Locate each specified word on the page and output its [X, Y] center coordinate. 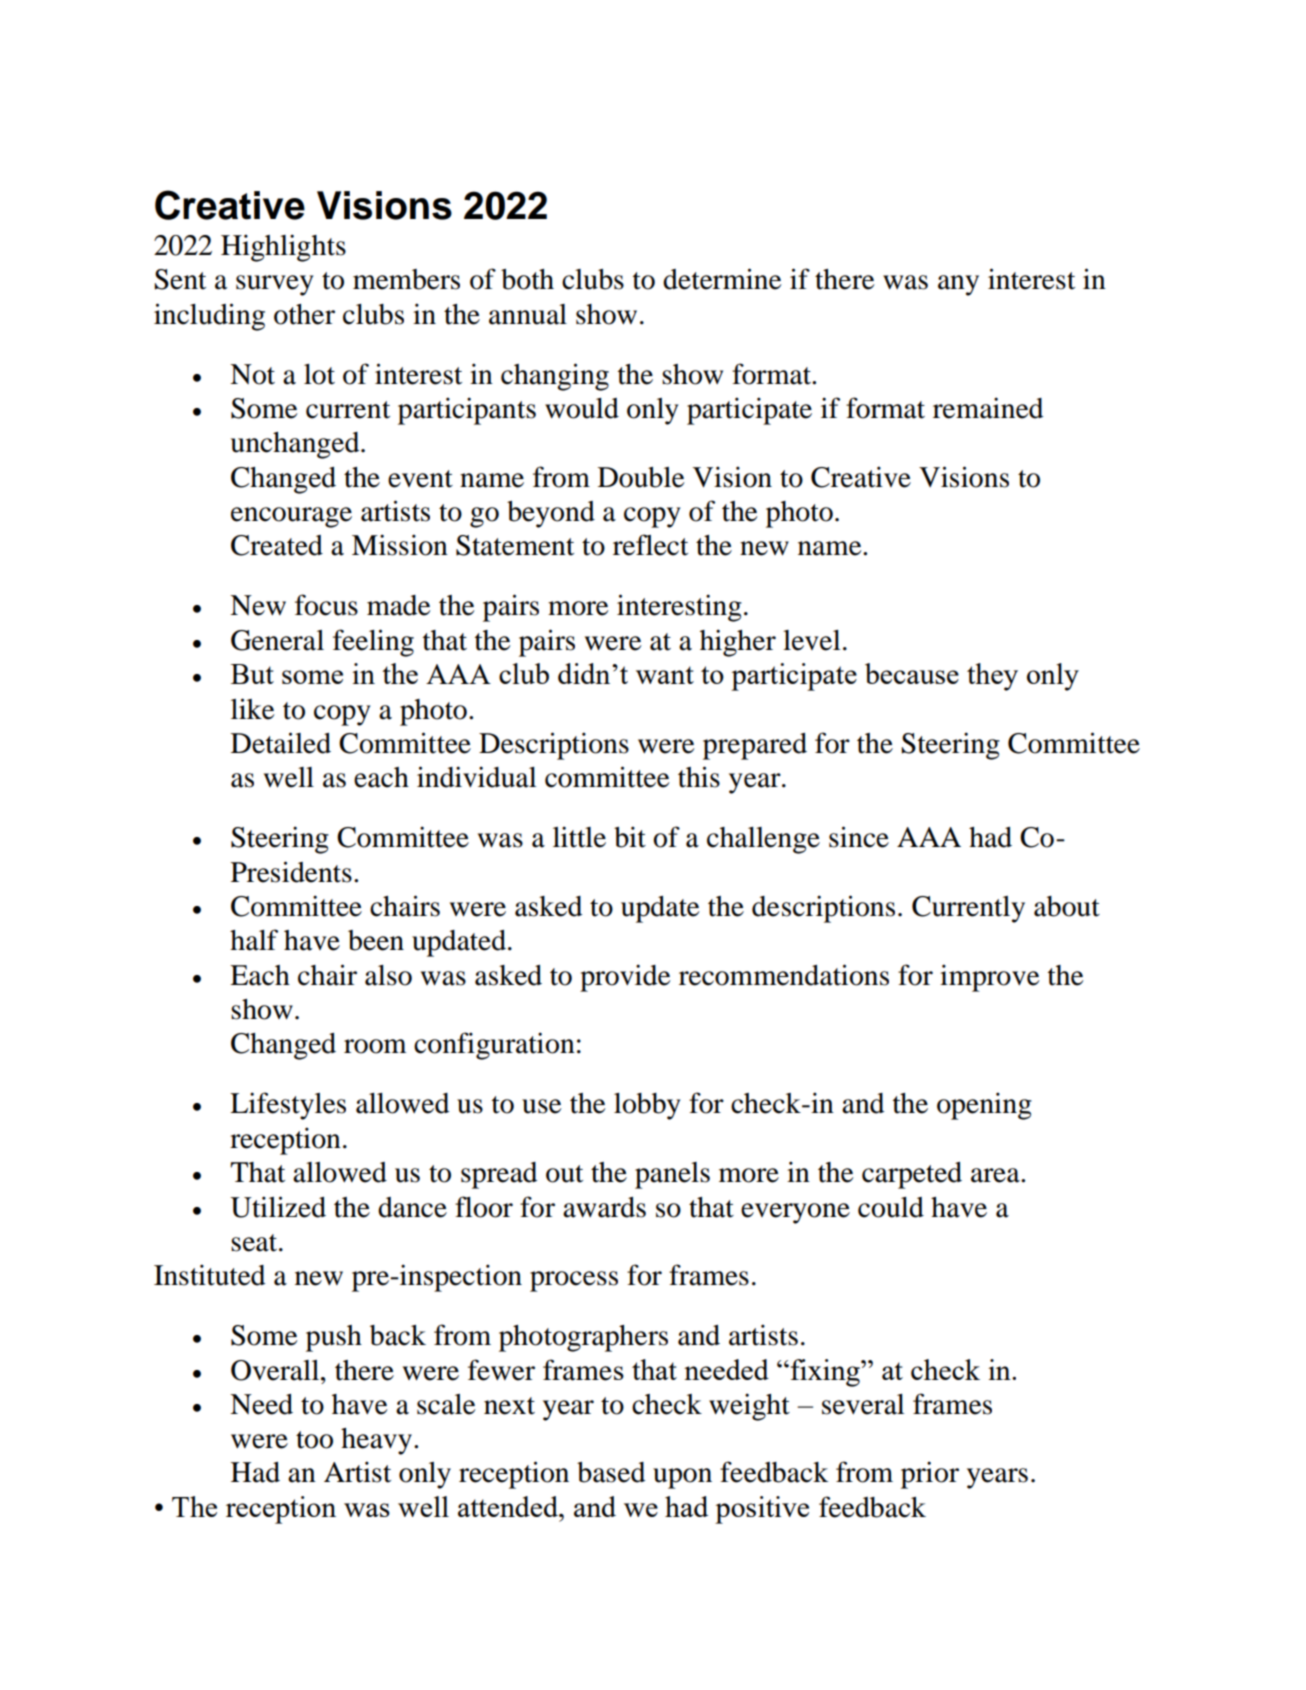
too [314, 1440]
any [958, 285]
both [527, 279]
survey [274, 285]
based [611, 1472]
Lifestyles [288, 1106]
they [992, 677]
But [252, 674]
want [665, 675]
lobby [647, 1106]
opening [984, 1106]
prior [930, 1475]
